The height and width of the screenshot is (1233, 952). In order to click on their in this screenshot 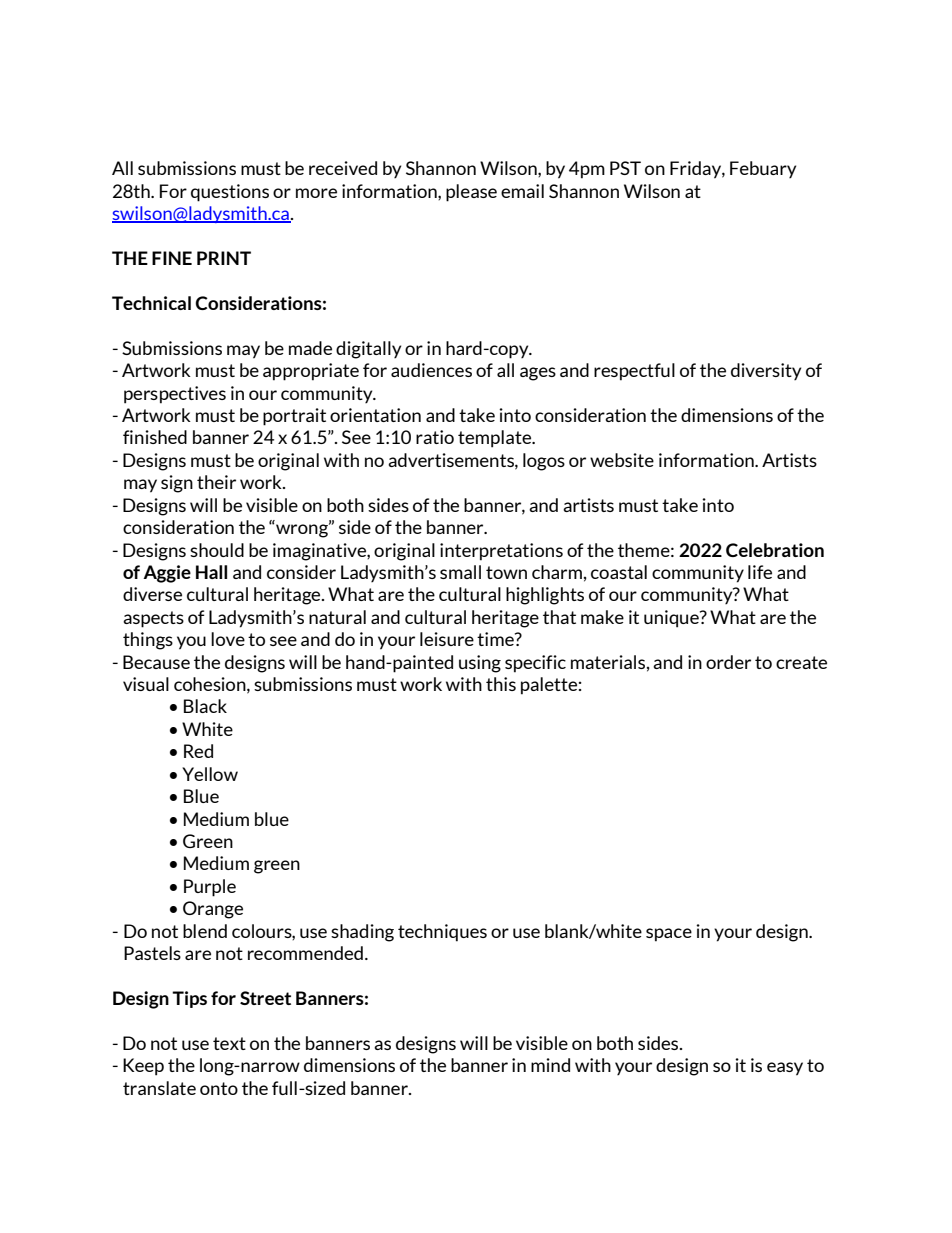, I will do `click(216, 482)`.
